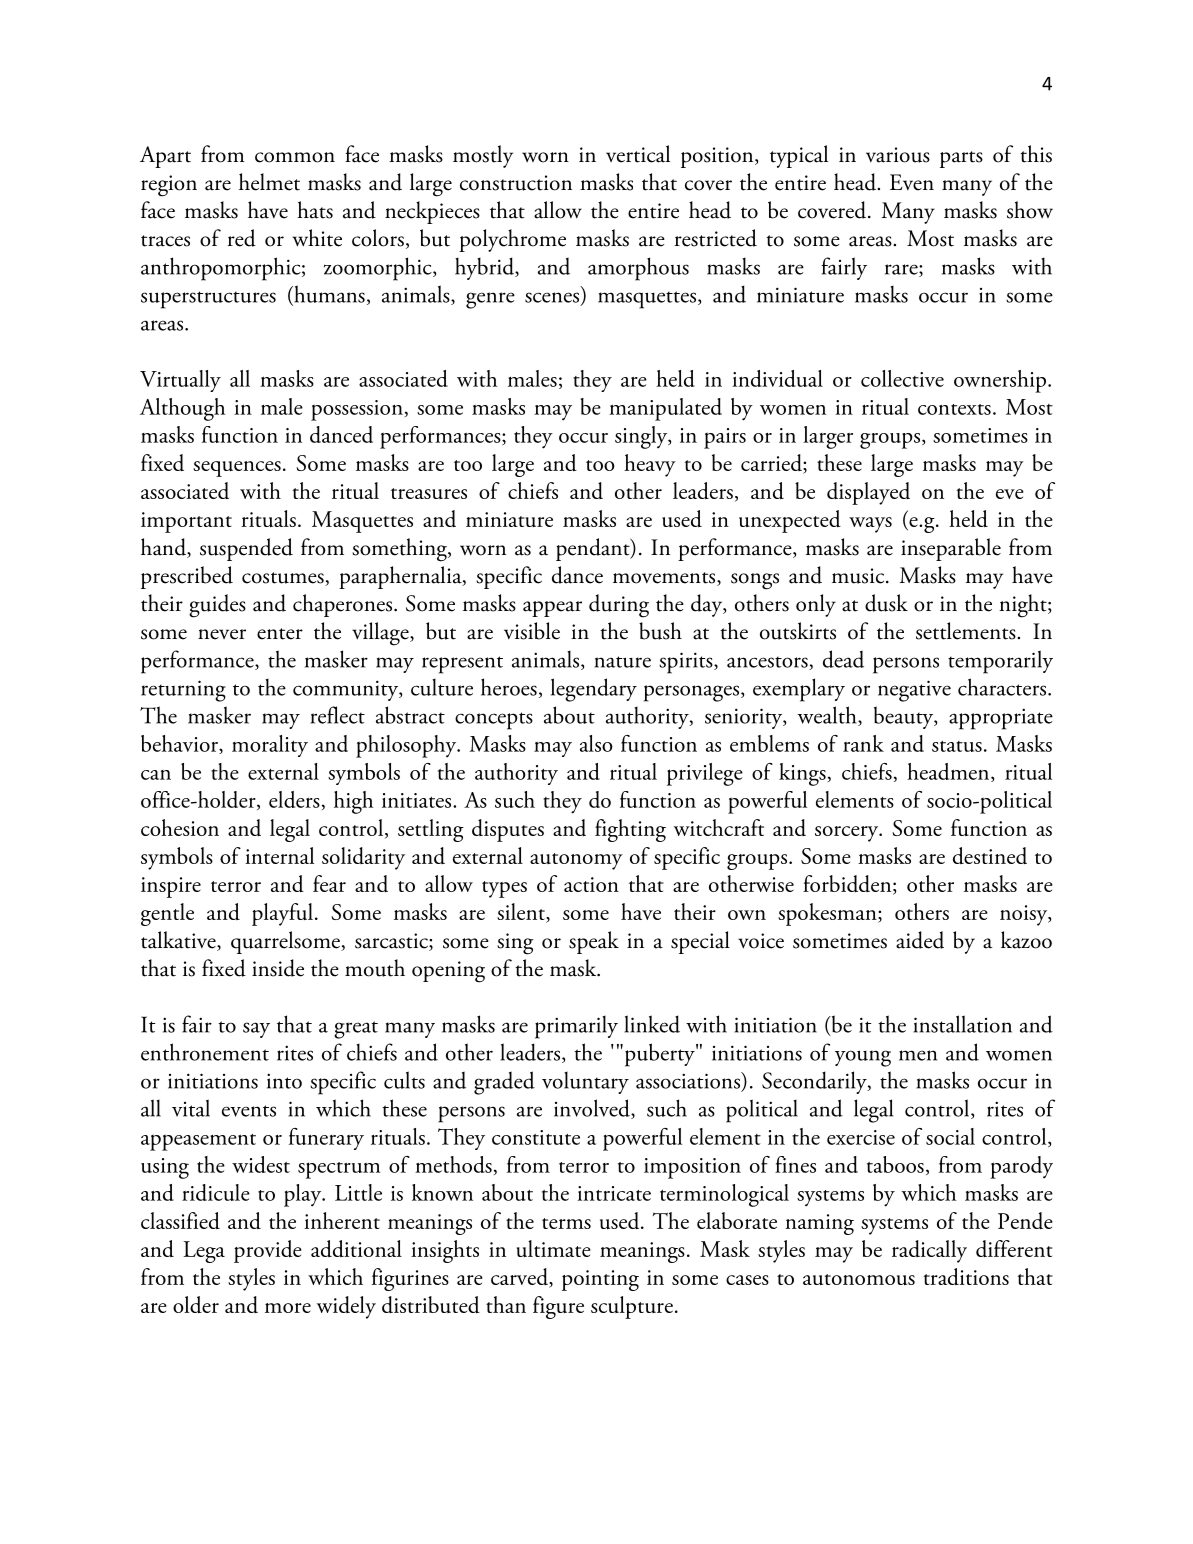 The height and width of the screenshot is (1544, 1193). Describe the element at coordinates (962, 1024) in the screenshot. I see `installation` at that location.
